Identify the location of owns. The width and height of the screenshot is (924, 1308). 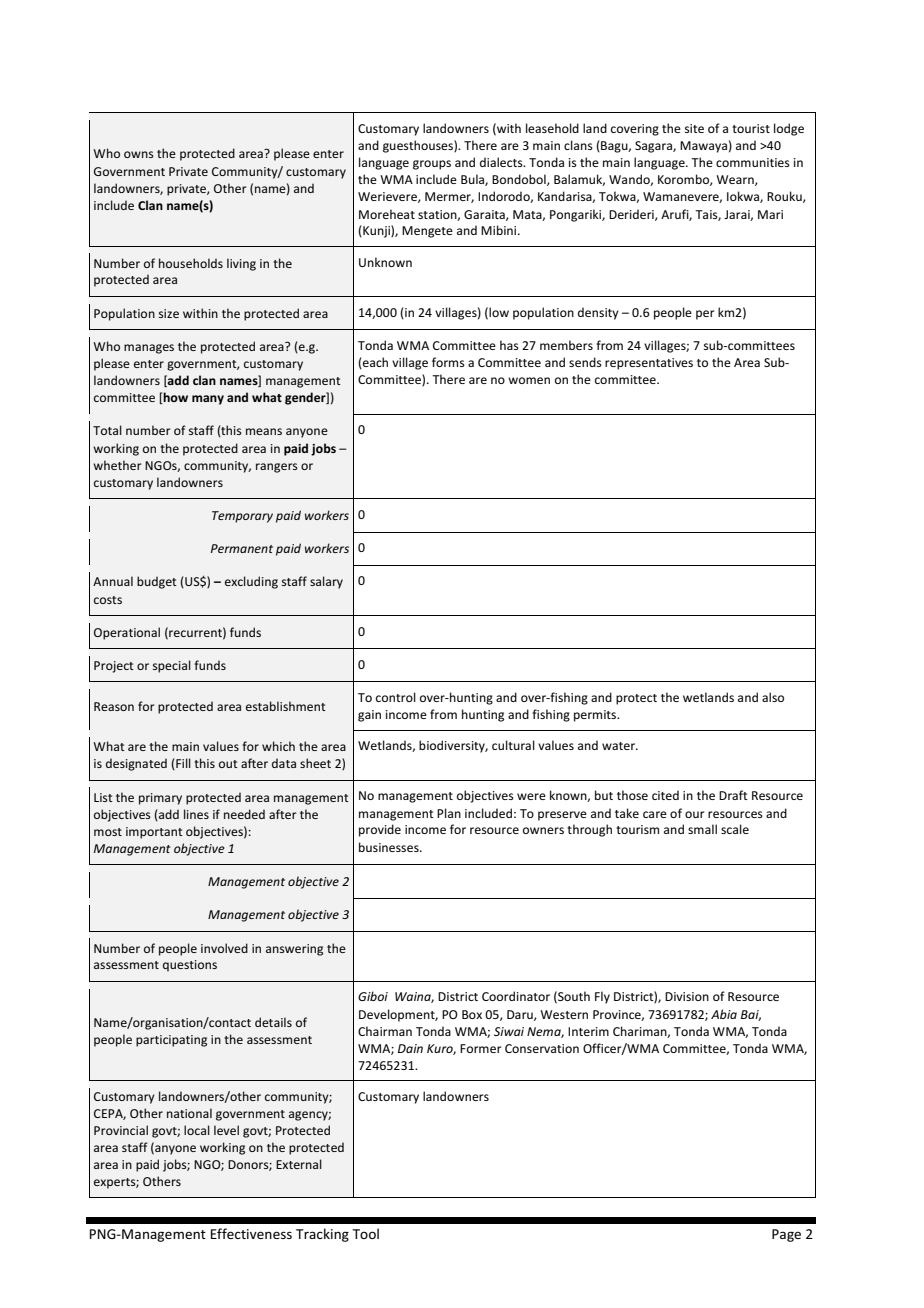
(139, 154).
